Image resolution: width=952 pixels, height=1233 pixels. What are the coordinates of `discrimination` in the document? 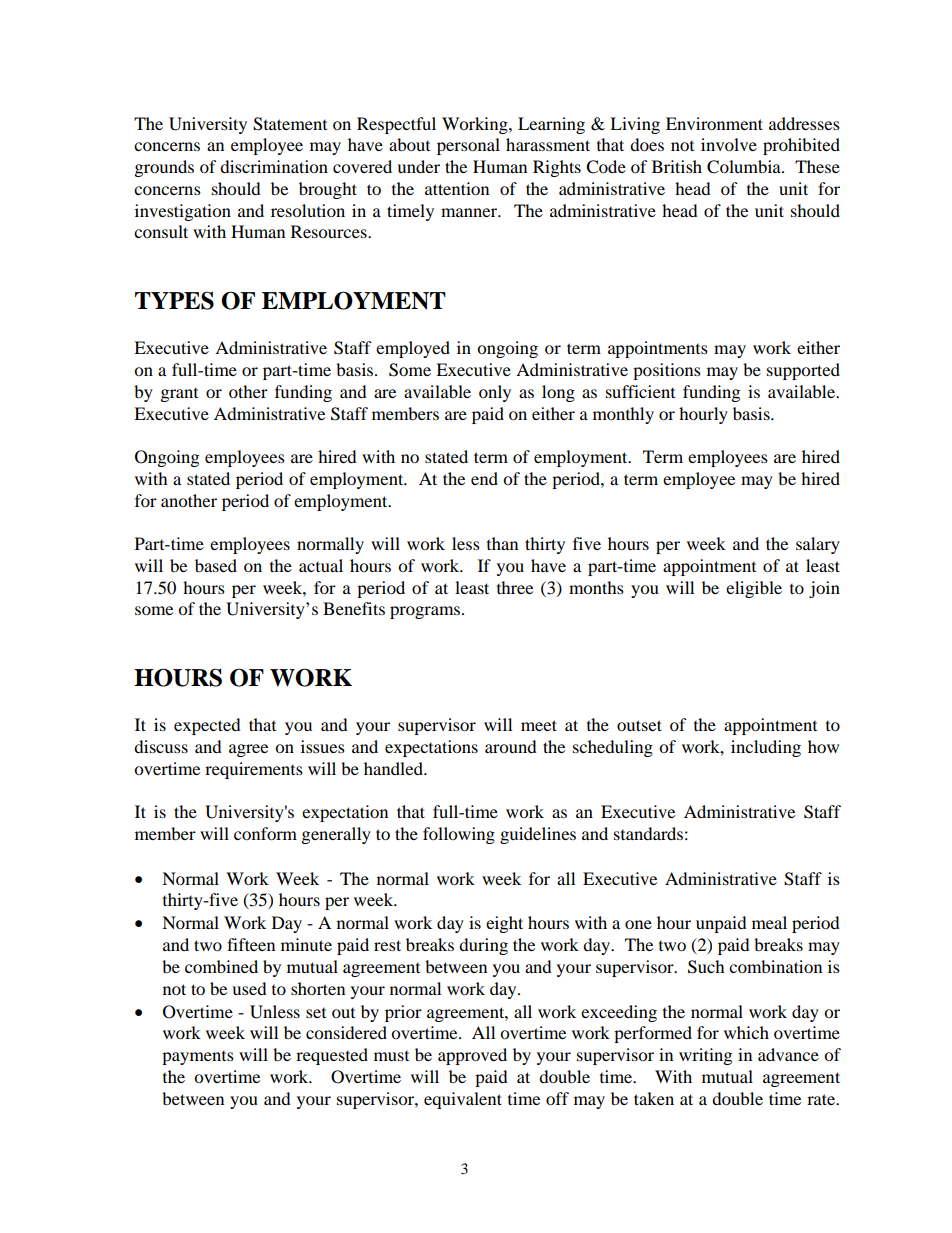 It's located at (274, 166).
